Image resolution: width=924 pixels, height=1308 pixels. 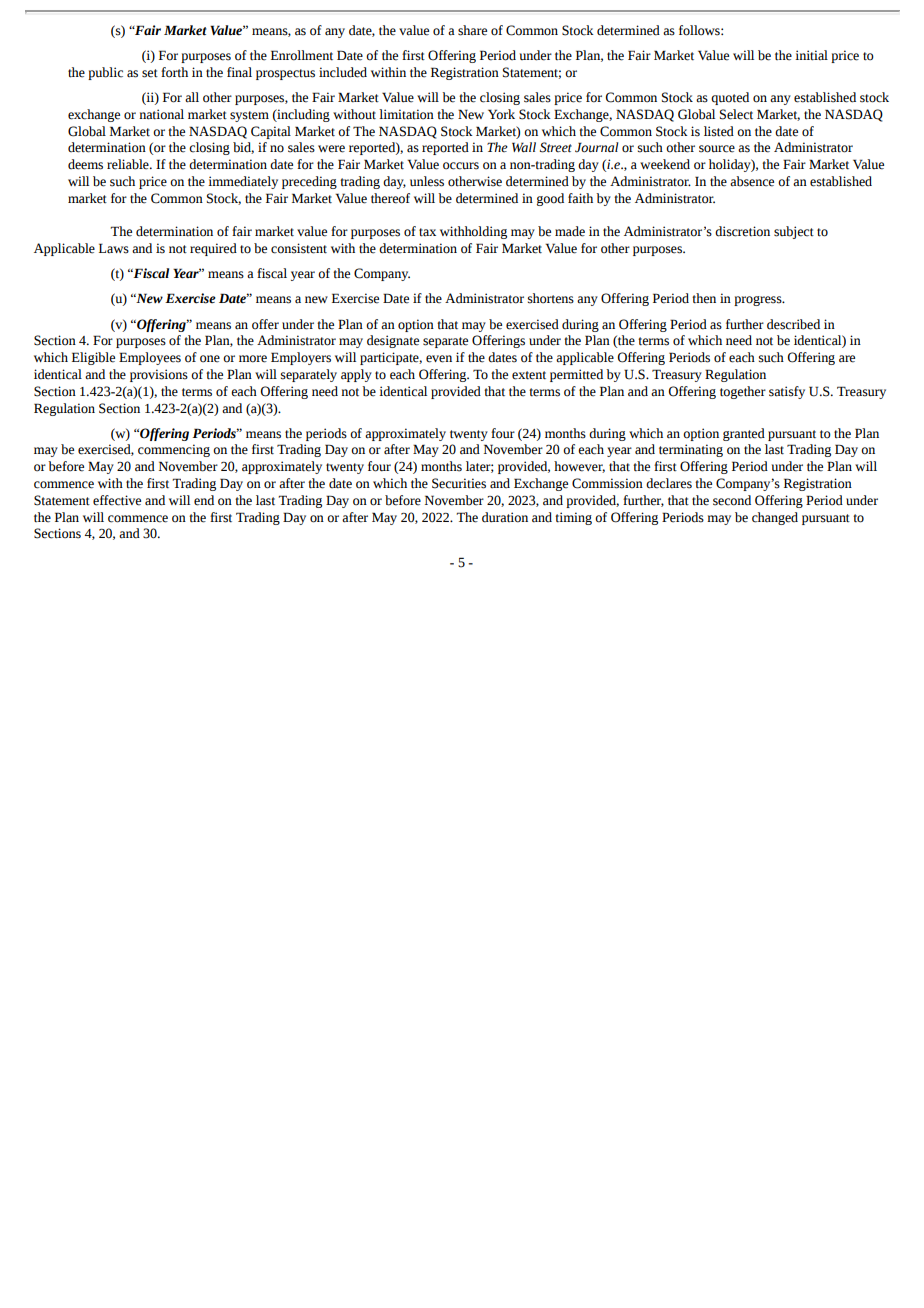 What do you see at coordinates (759, 301) in the document?
I see `progress` at bounding box center [759, 301].
